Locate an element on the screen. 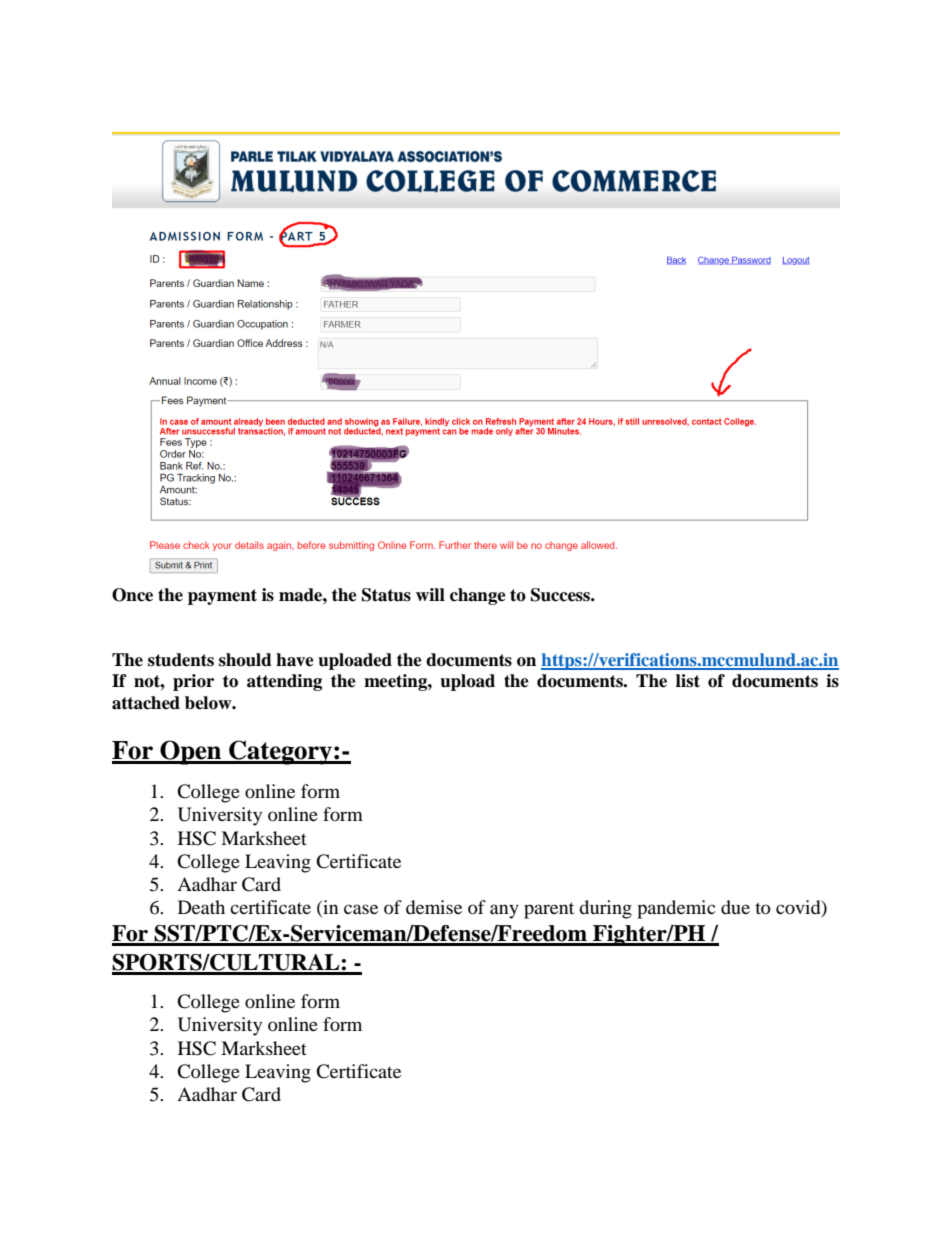  Death is located at coordinates (201, 907).
